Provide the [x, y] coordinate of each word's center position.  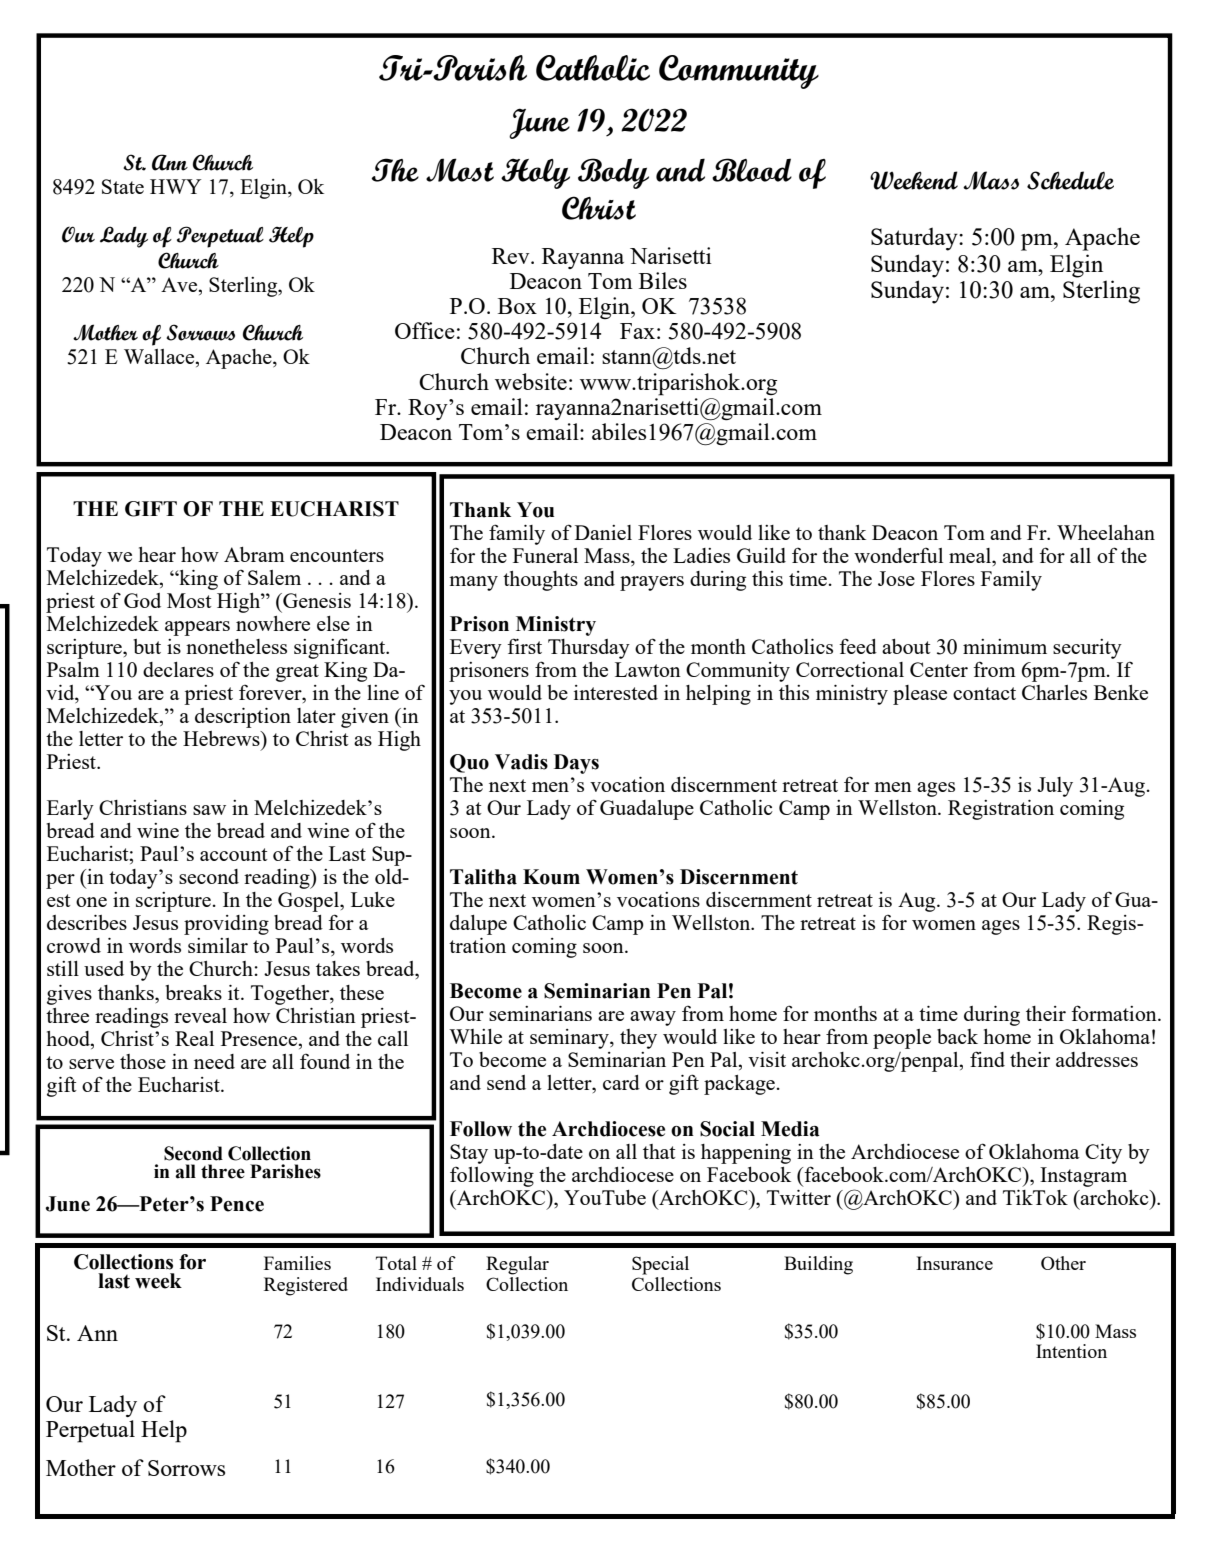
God [142, 600]
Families [297, 1263]
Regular [517, 1265]
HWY [175, 186]
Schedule [1070, 180]
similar [218, 945]
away [653, 1018]
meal [971, 555]
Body [613, 173]
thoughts [540, 581]
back [957, 1036]
